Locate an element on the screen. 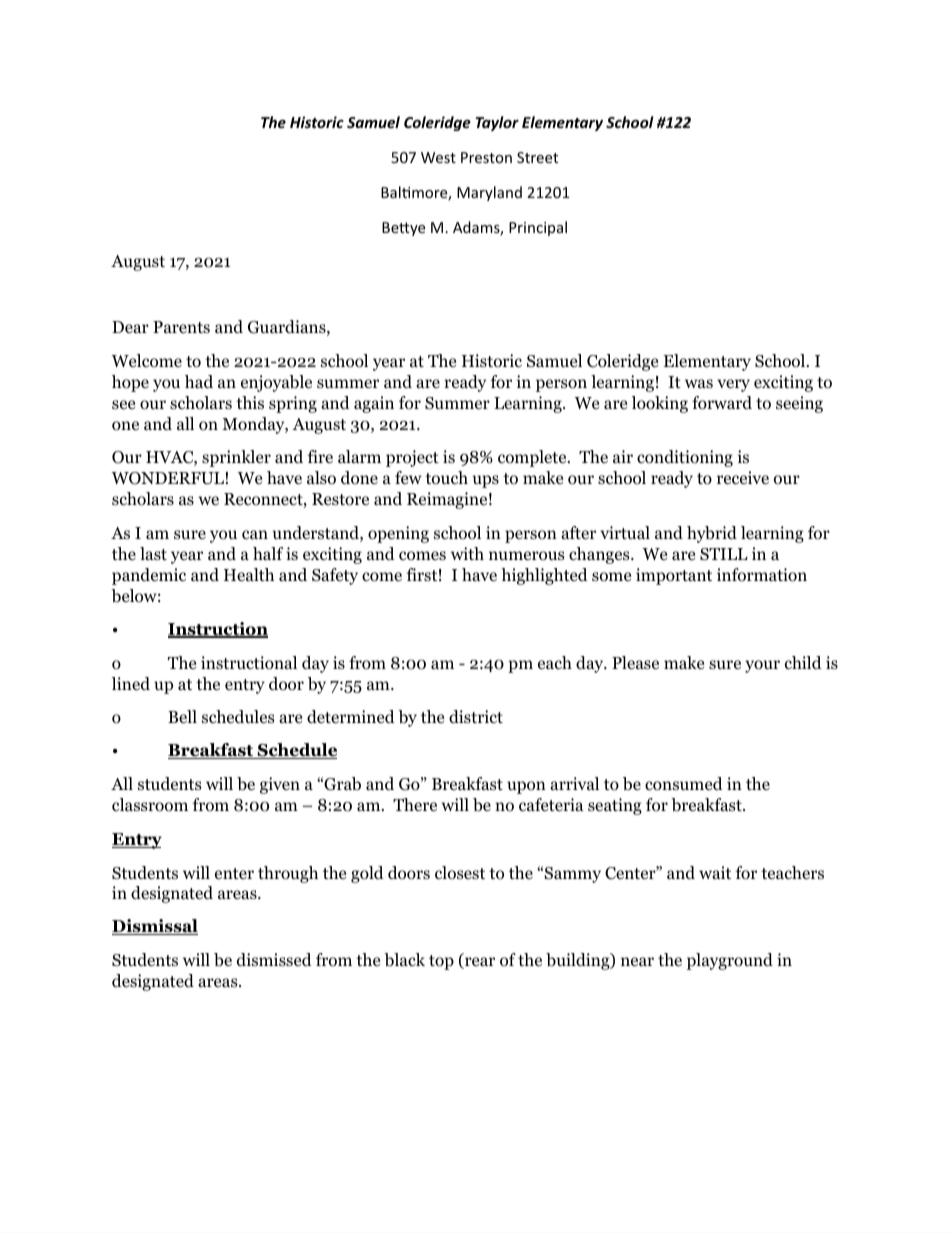  rear is located at coordinates (479, 963).
